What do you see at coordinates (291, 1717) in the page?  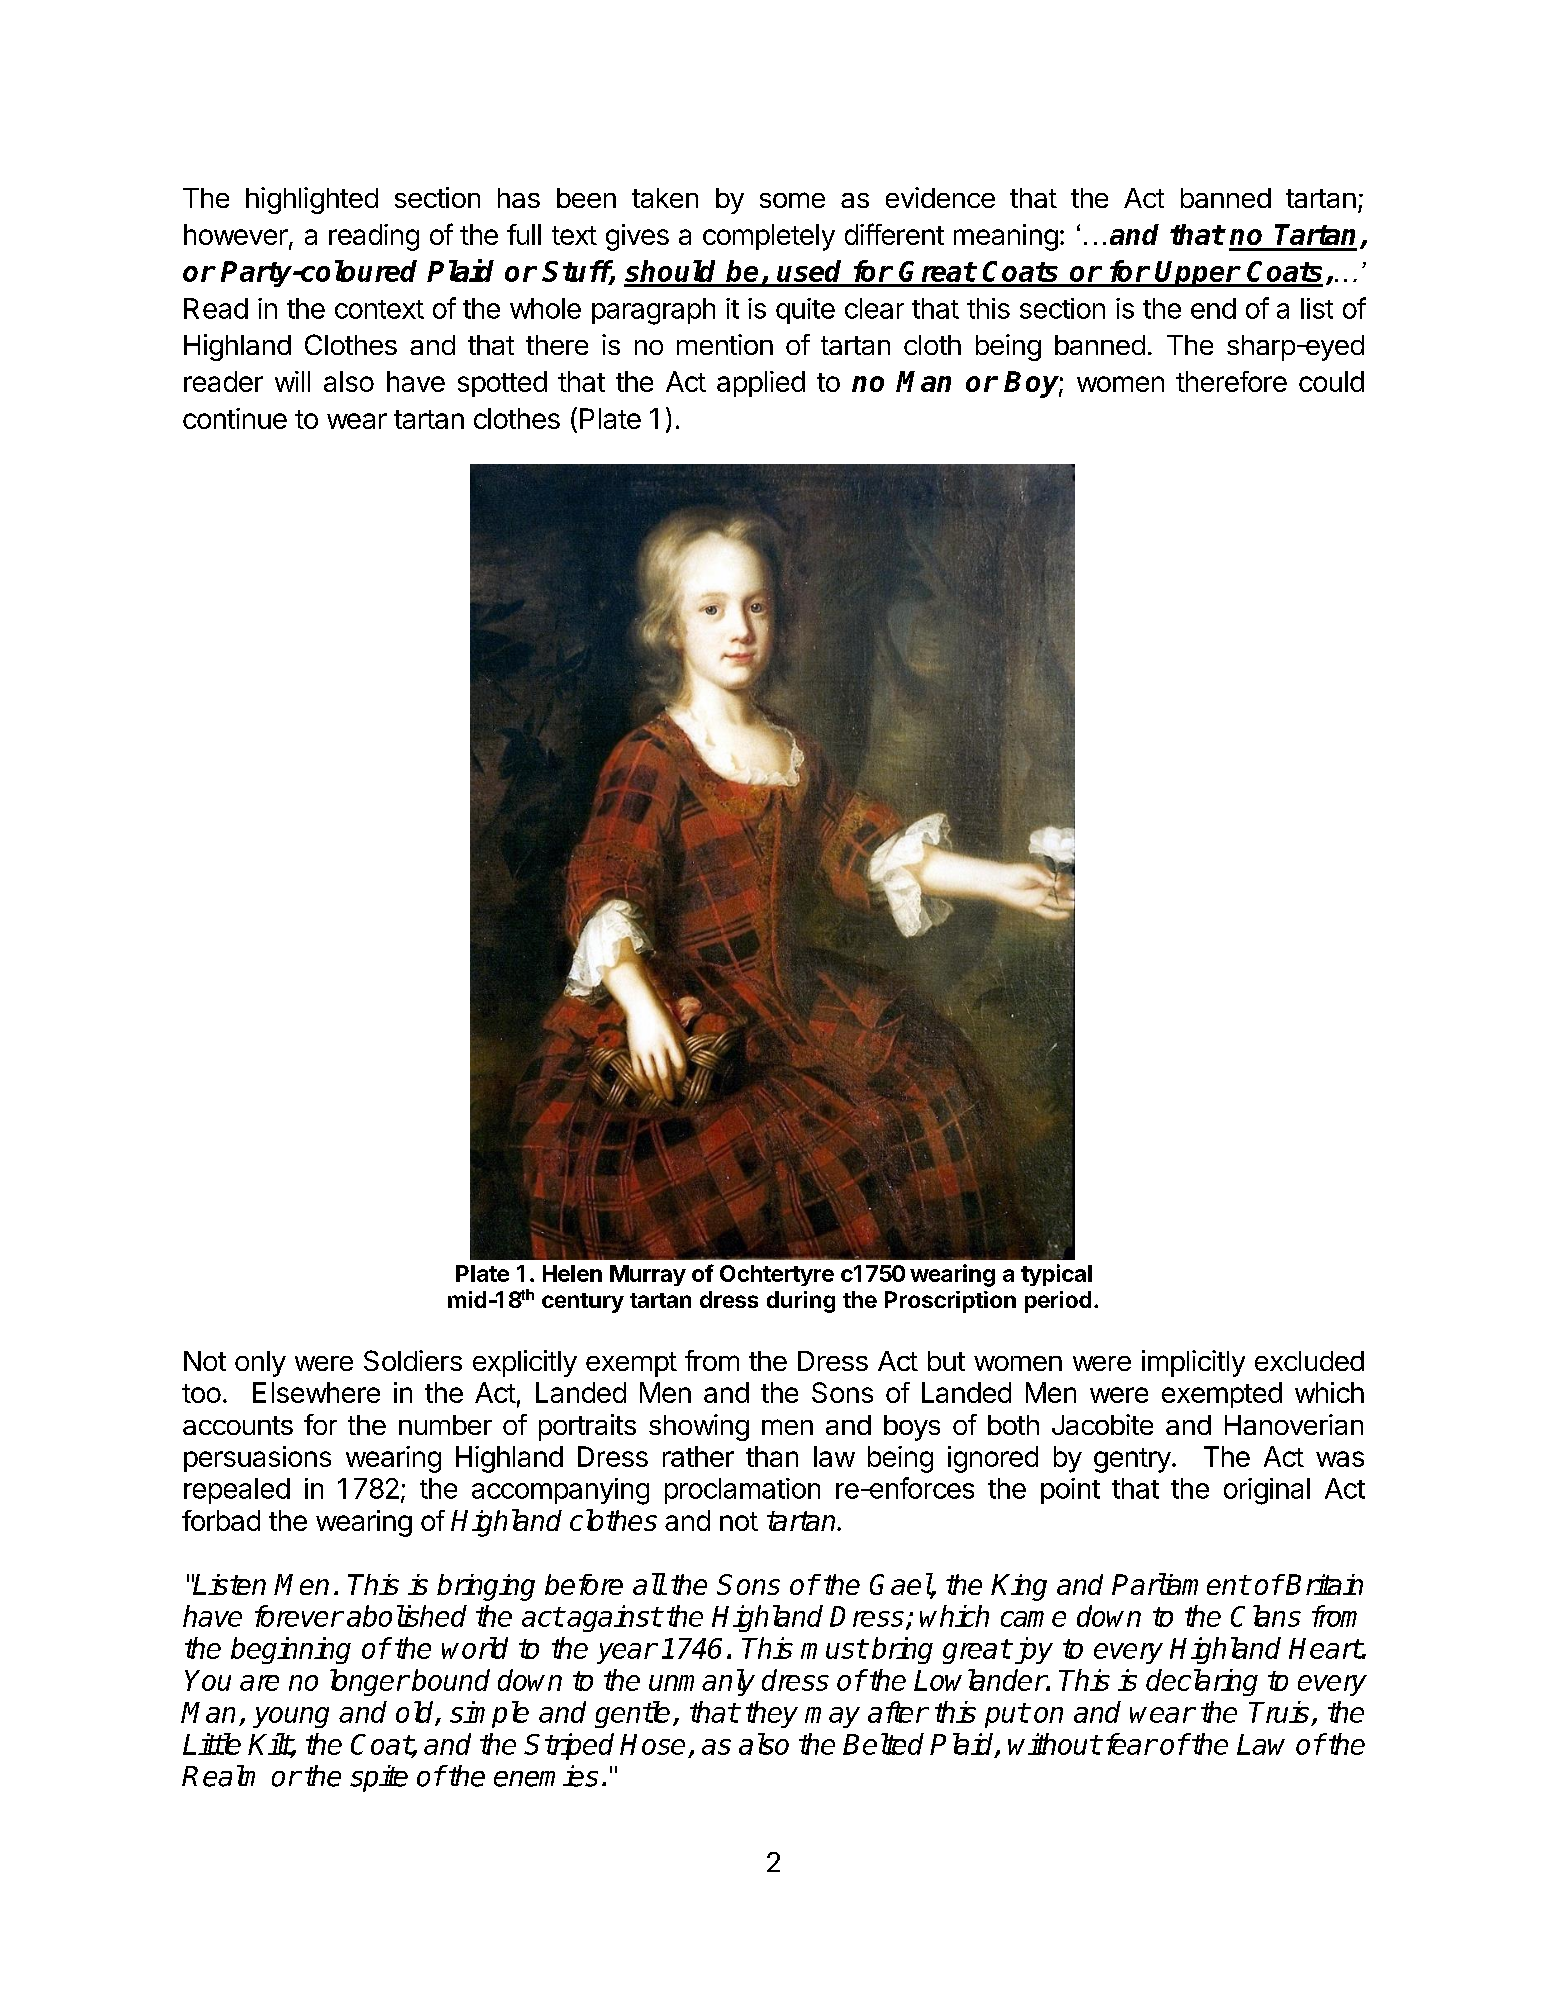 I see `young` at bounding box center [291, 1717].
